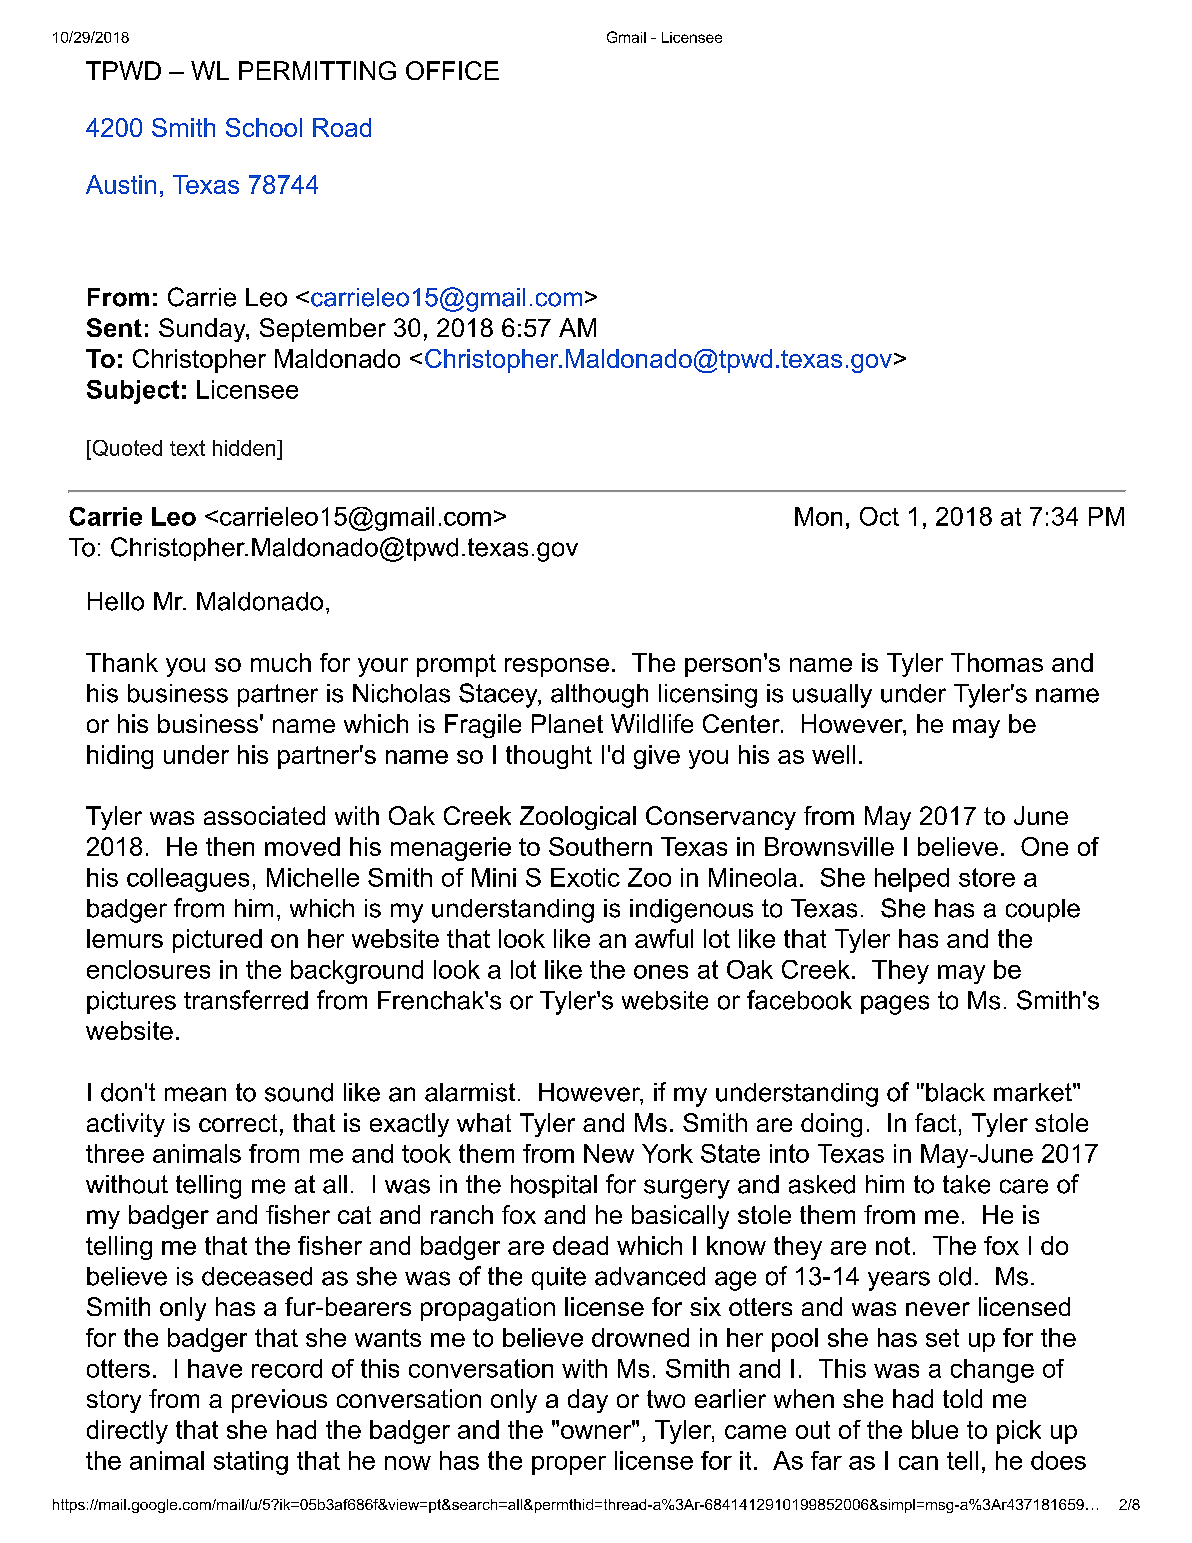 This image has width=1192, height=1543. Describe the element at coordinates (452, 70) in the image. I see `OFFICE` at that location.
